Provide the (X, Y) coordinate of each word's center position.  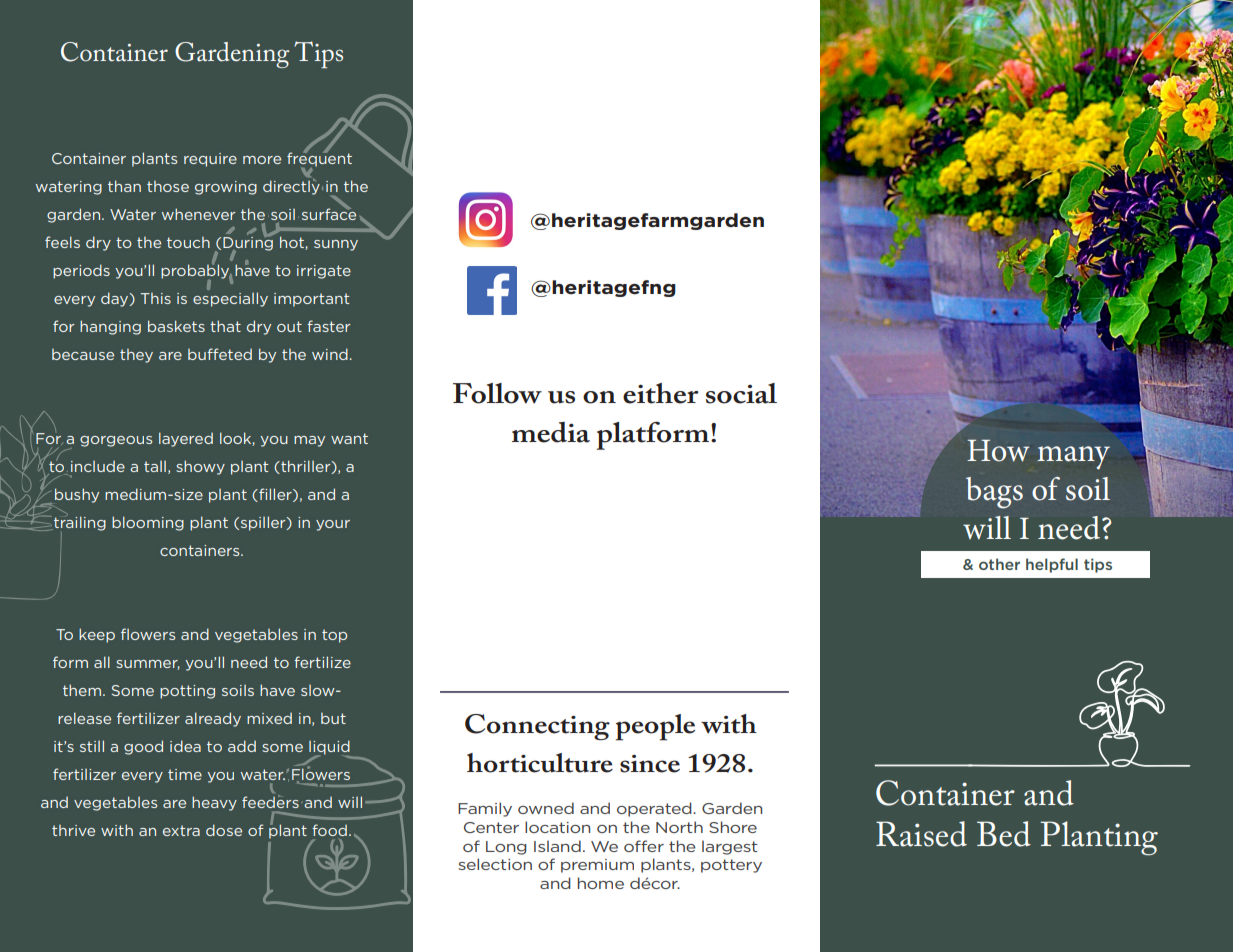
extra (181, 830)
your (333, 525)
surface (329, 213)
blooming (148, 523)
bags (994, 493)
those (168, 186)
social (741, 393)
